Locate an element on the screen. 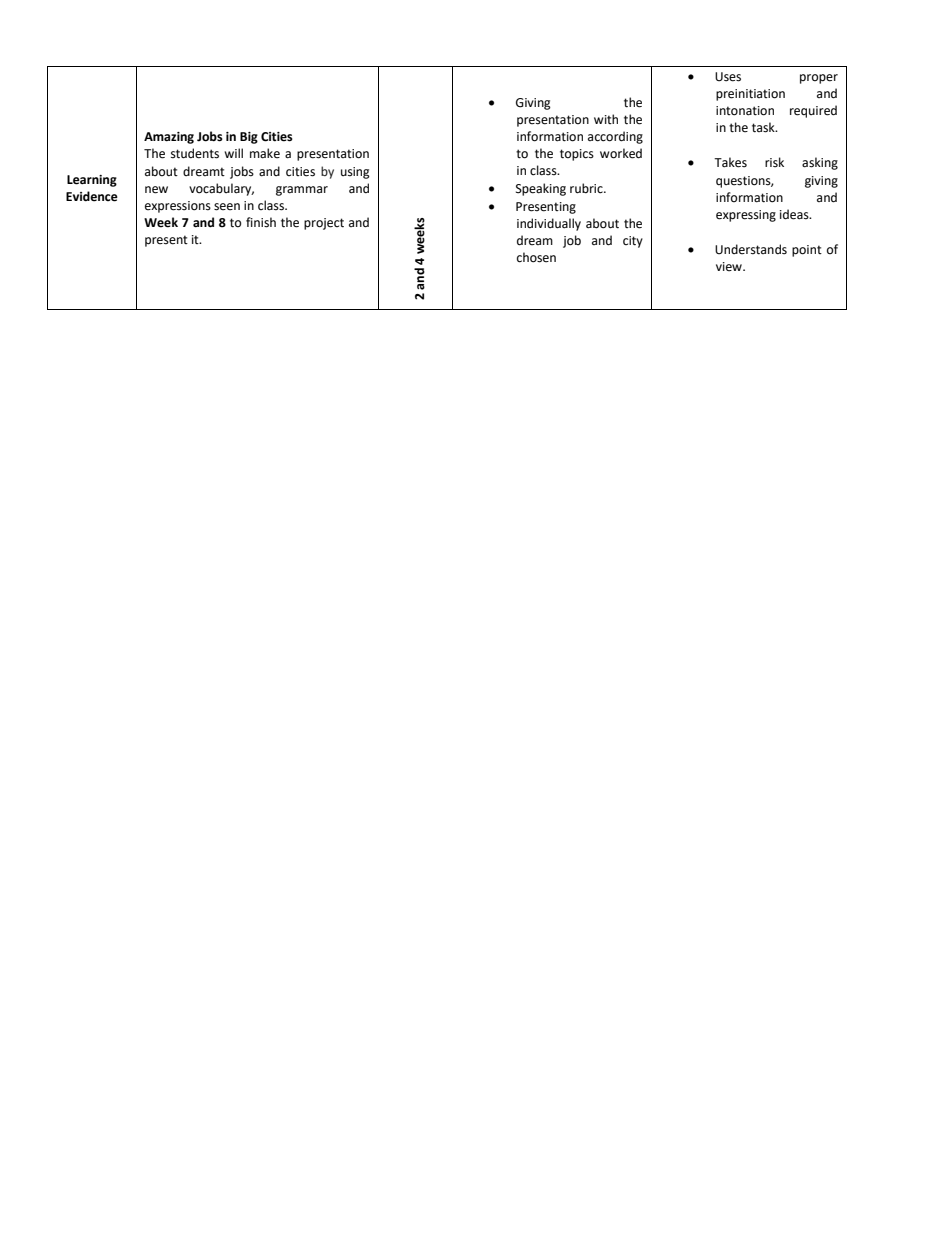 This screenshot has width=952, height=1233. task is located at coordinates (764, 127).
